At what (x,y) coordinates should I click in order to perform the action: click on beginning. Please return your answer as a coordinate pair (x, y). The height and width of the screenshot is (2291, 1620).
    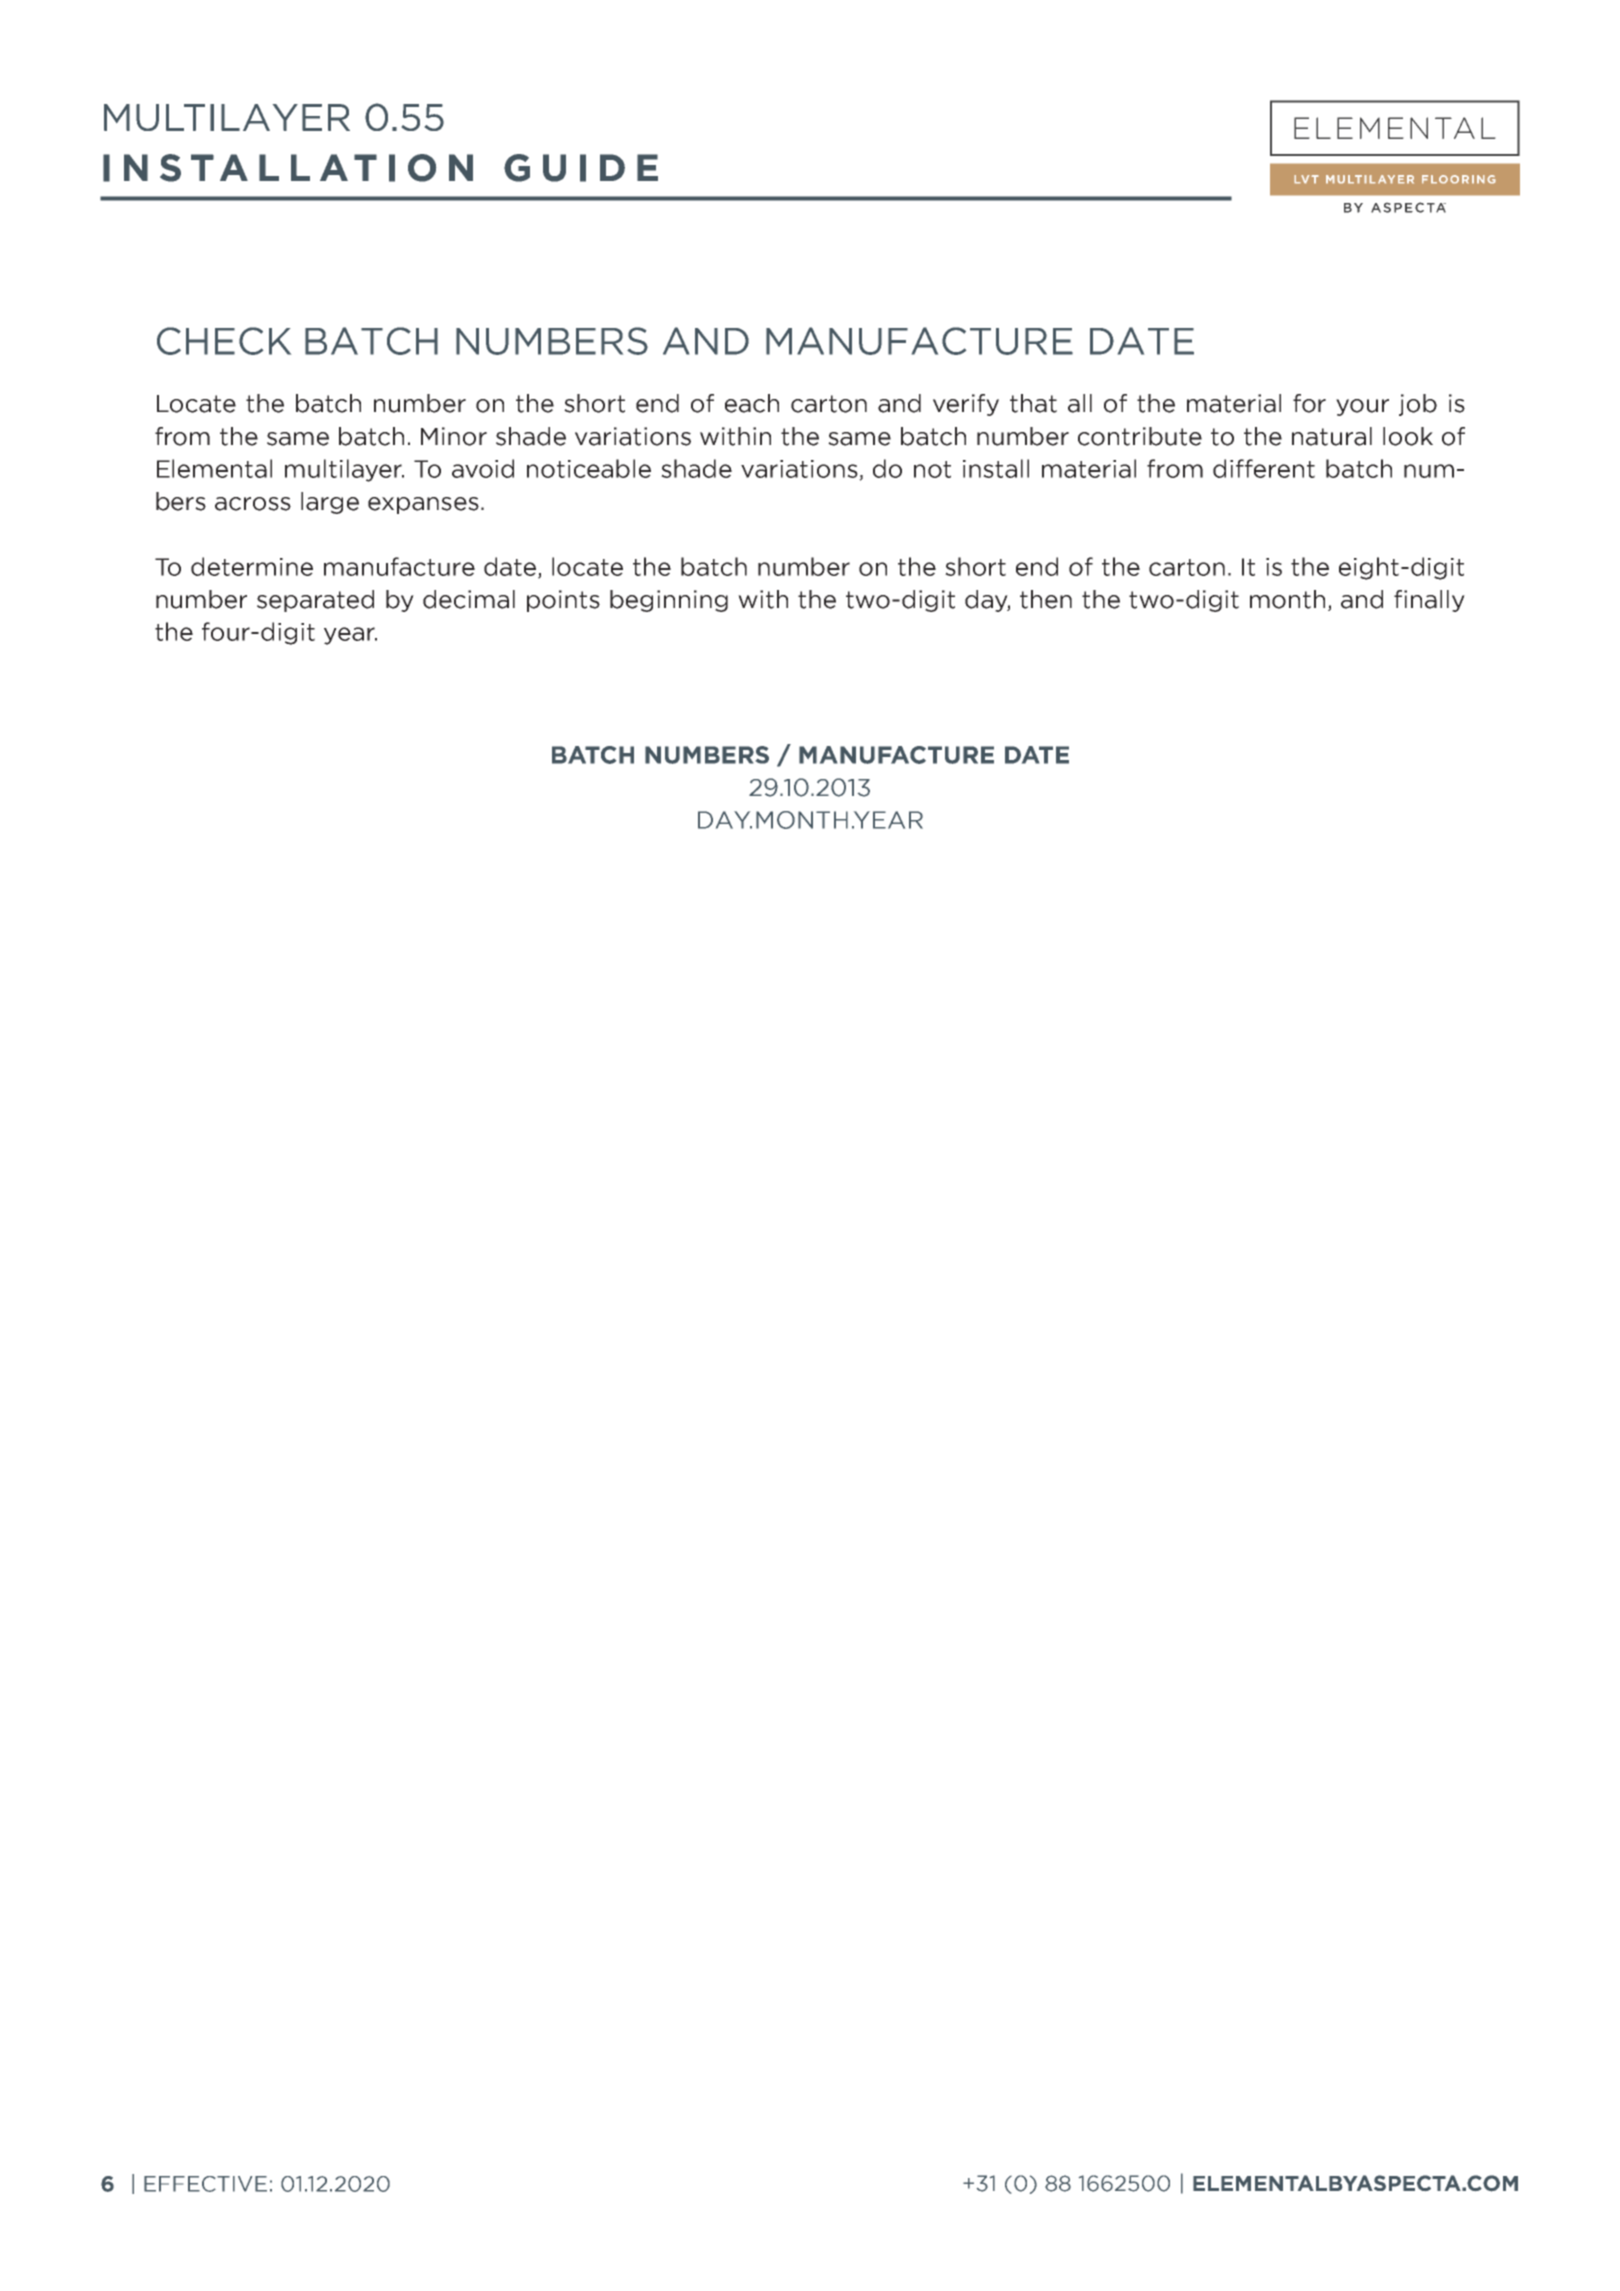
    Looking at the image, I should click on (669, 601).
